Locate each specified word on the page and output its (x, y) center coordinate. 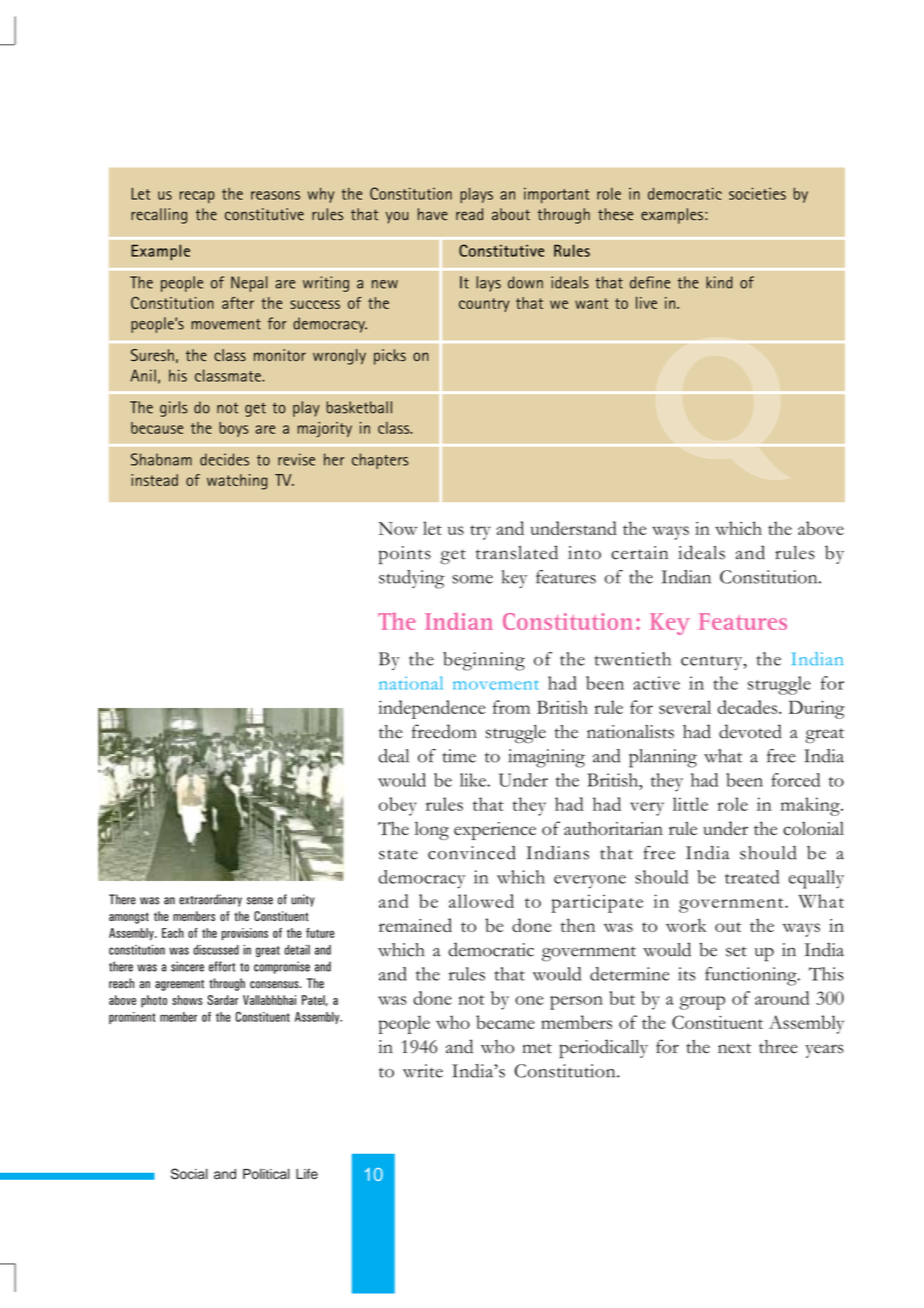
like (474, 780)
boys (234, 429)
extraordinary (210, 900)
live (646, 302)
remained (415, 925)
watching (237, 482)
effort (222, 966)
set (736, 951)
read (469, 214)
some (472, 579)
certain (639, 553)
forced (795, 780)
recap (197, 197)
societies (757, 193)
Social (189, 1174)
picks (390, 357)
